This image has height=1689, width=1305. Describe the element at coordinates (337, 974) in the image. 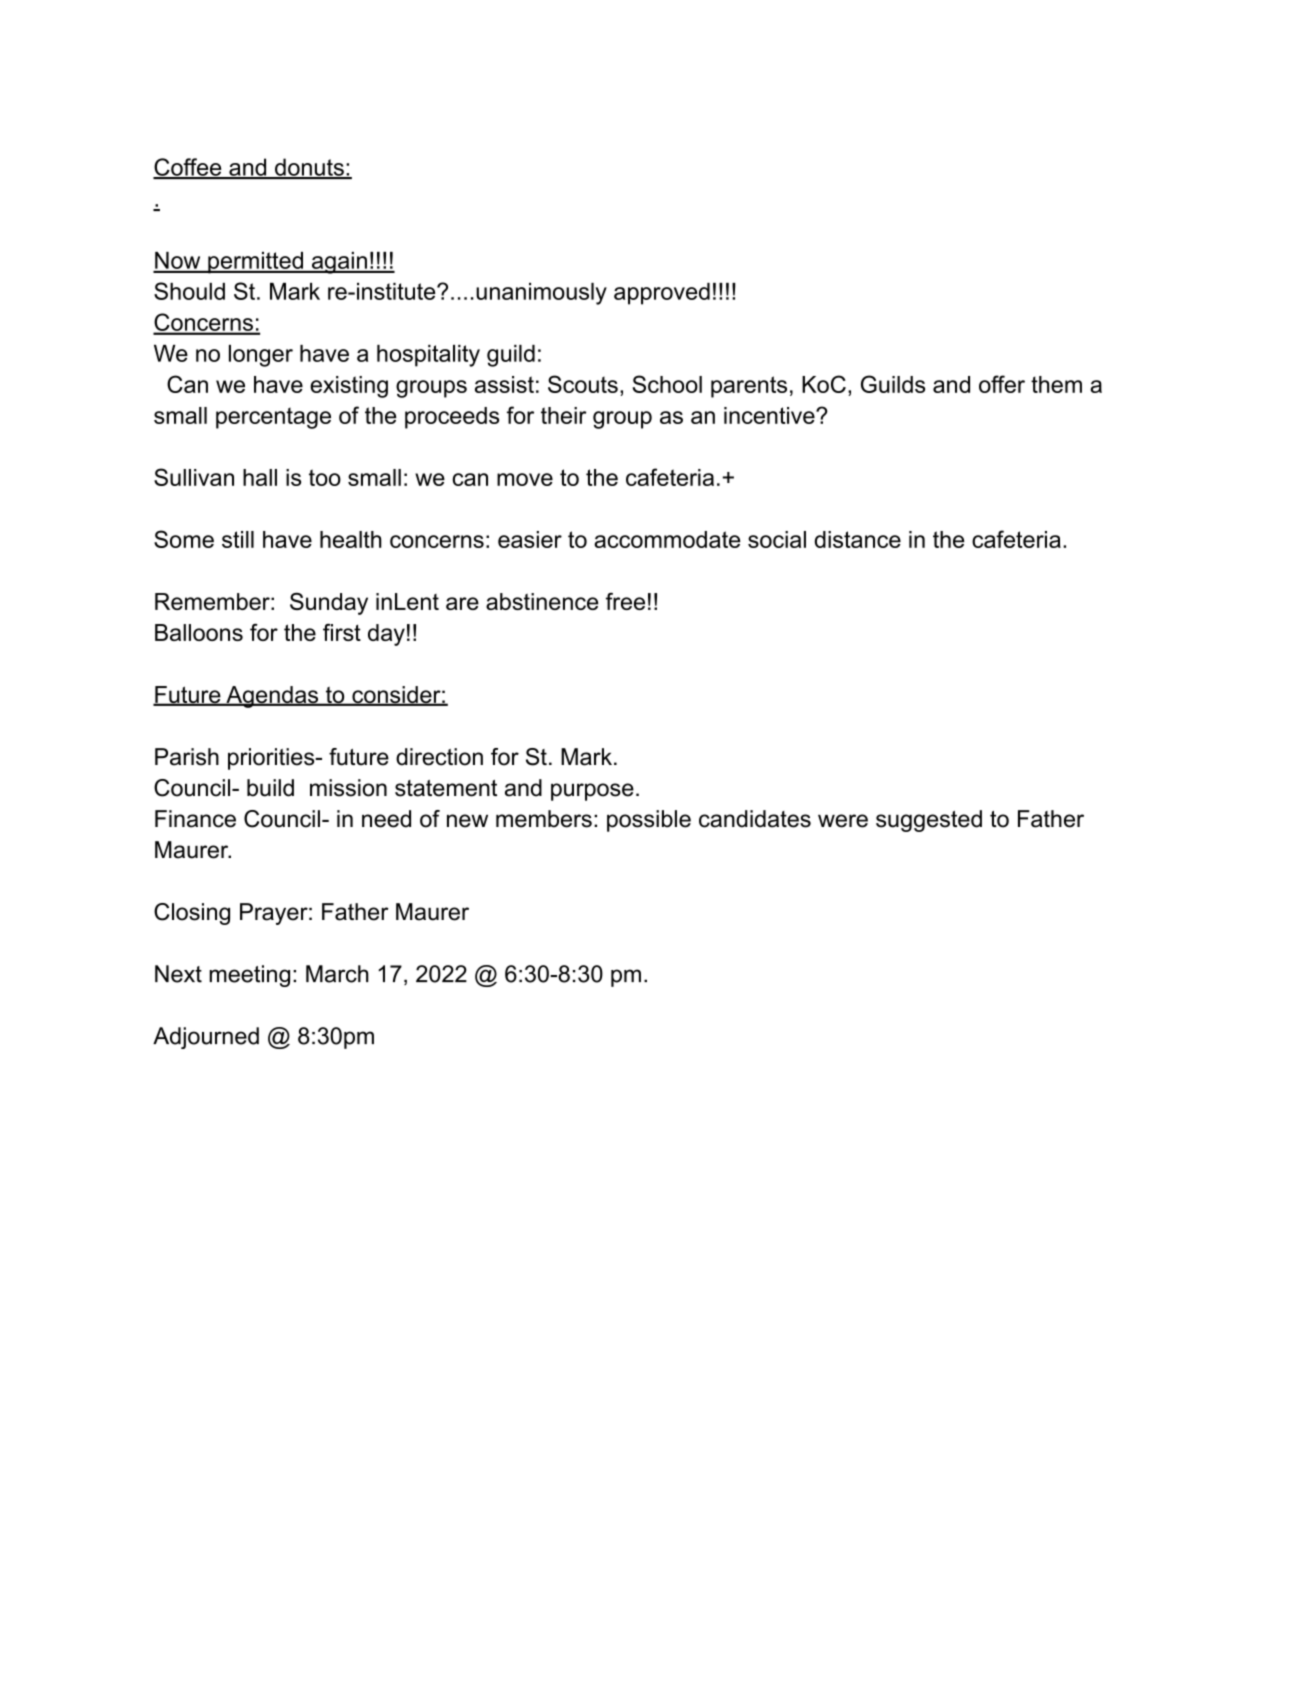

I see `March` at that location.
